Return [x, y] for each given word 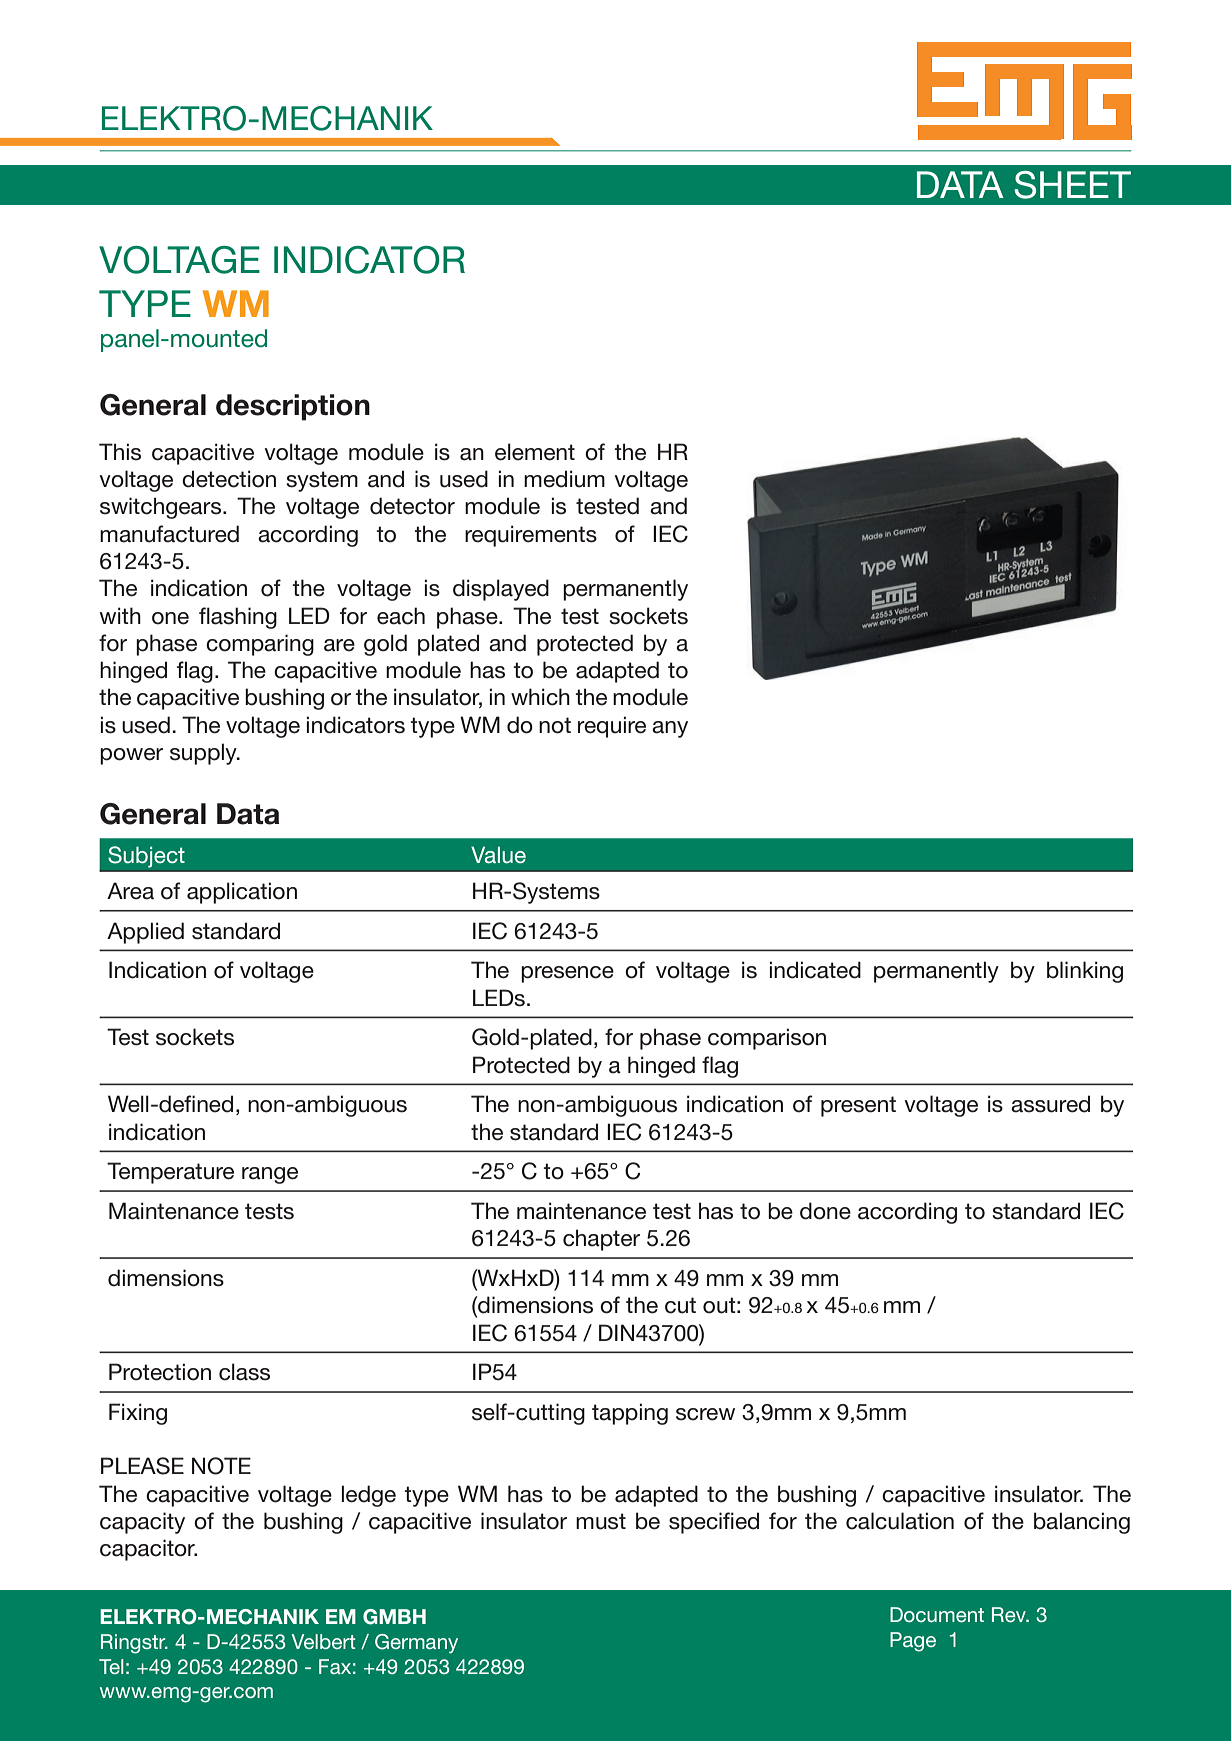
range [270, 1175]
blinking [1085, 972]
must [601, 1521]
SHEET [1072, 185]
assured [1050, 1104]
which [540, 697]
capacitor [148, 1550]
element [535, 452]
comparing [260, 645]
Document [937, 1614]
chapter [601, 1240]
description [293, 407]
